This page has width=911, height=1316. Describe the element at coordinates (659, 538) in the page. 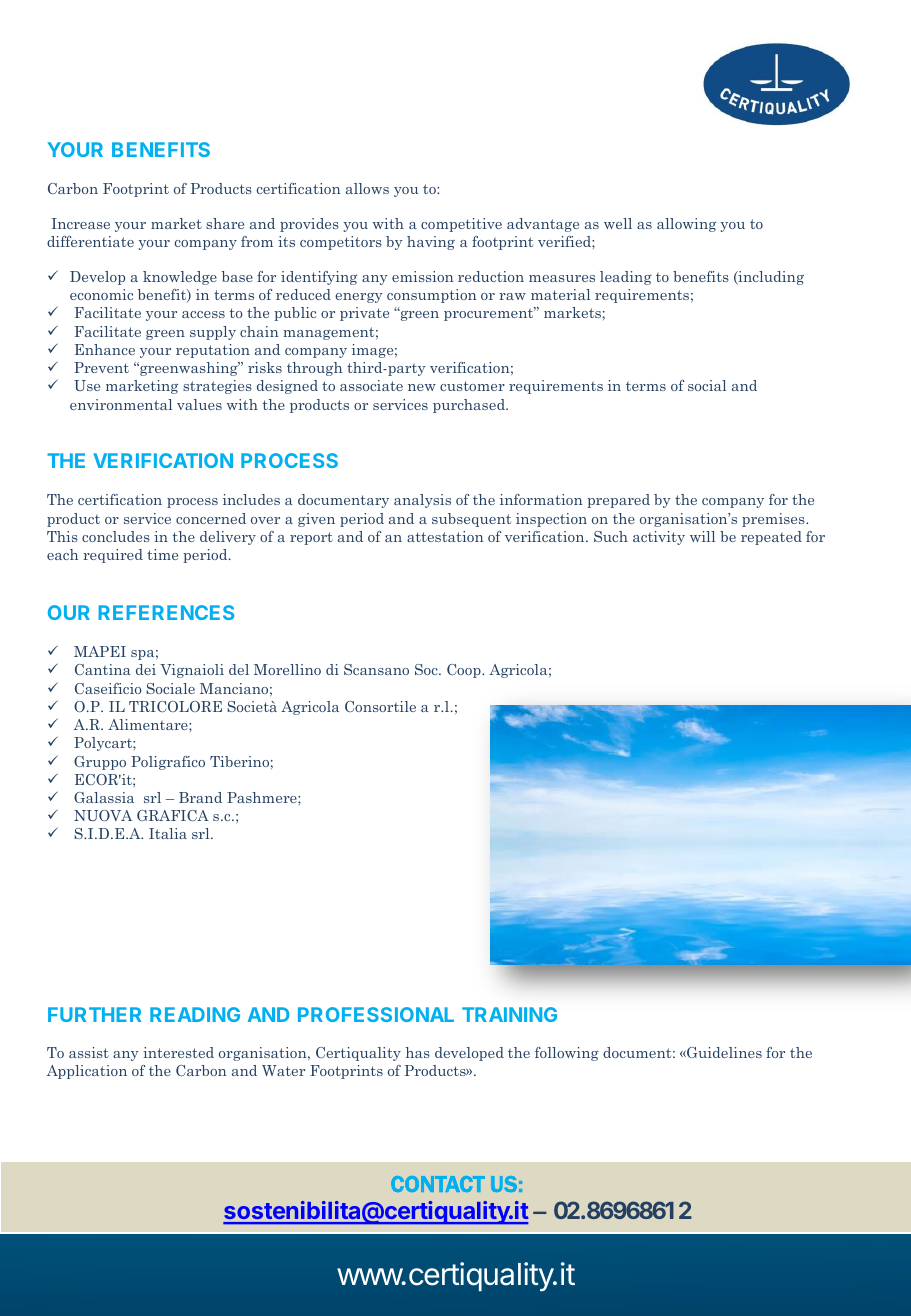

I see `activity` at that location.
